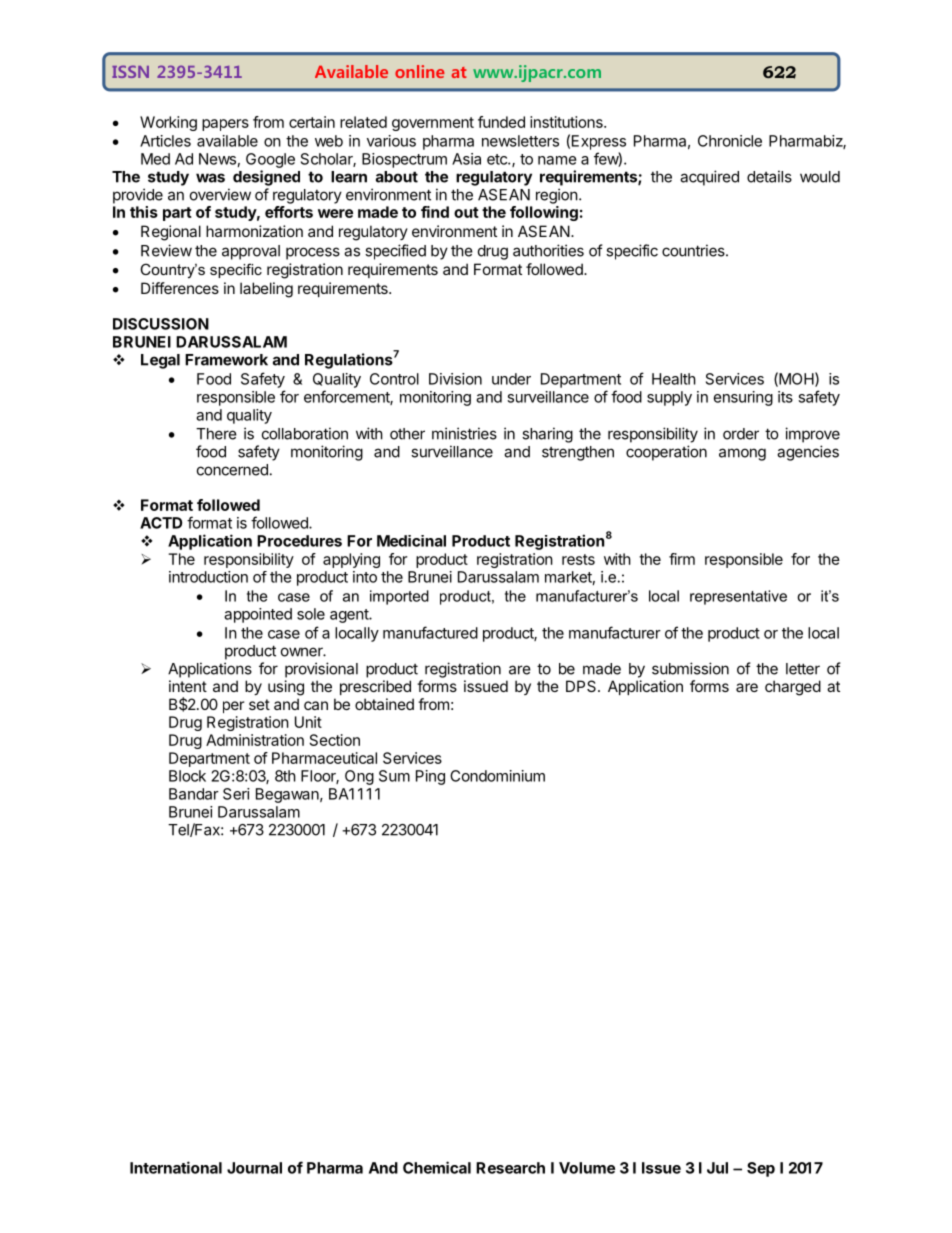 Image resolution: width=952 pixels, height=1233 pixels. What do you see at coordinates (258, 615) in the page?
I see `appointed` at bounding box center [258, 615].
